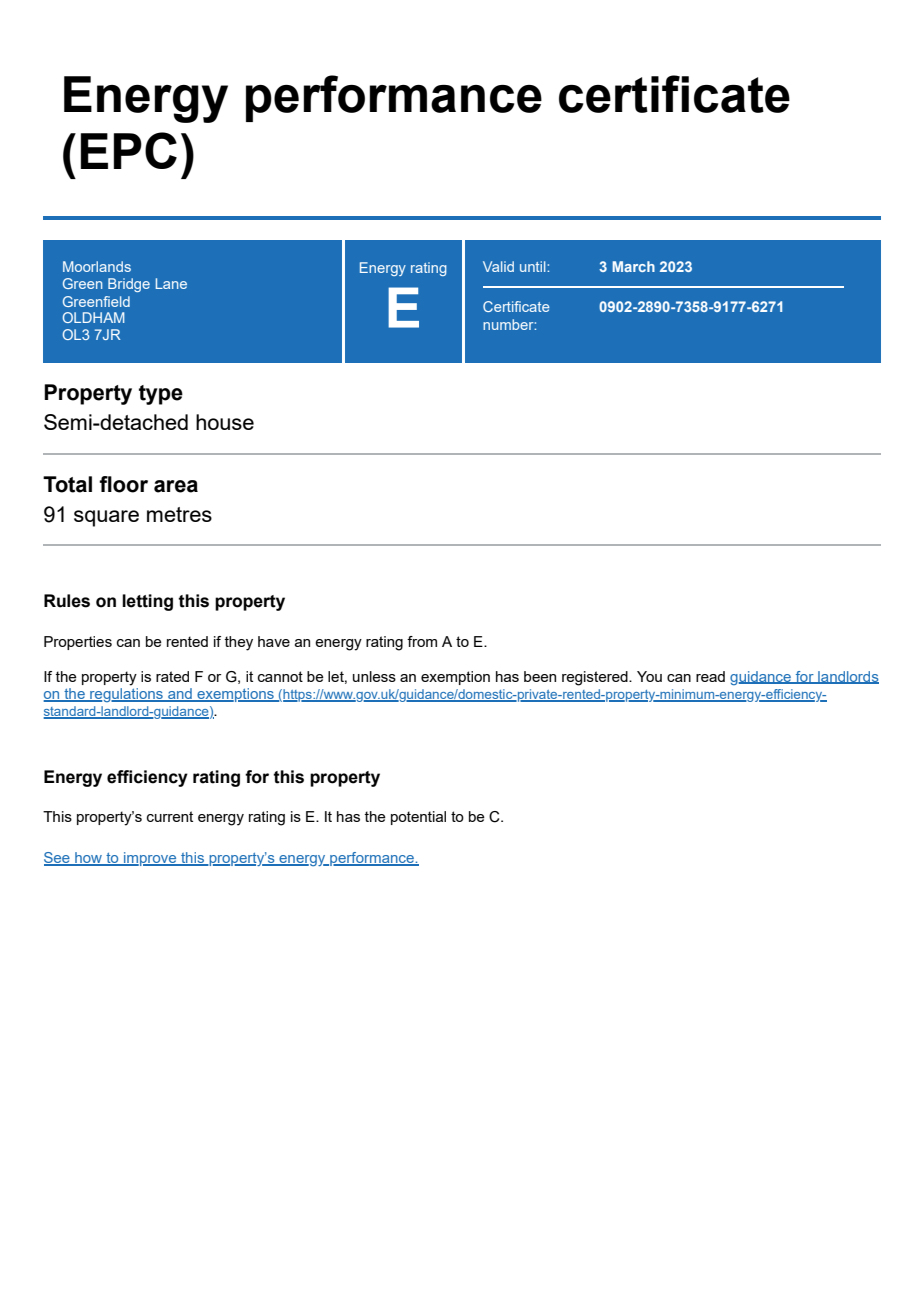 The image size is (924, 1307). What do you see at coordinates (633, 266) in the page?
I see `March` at bounding box center [633, 266].
